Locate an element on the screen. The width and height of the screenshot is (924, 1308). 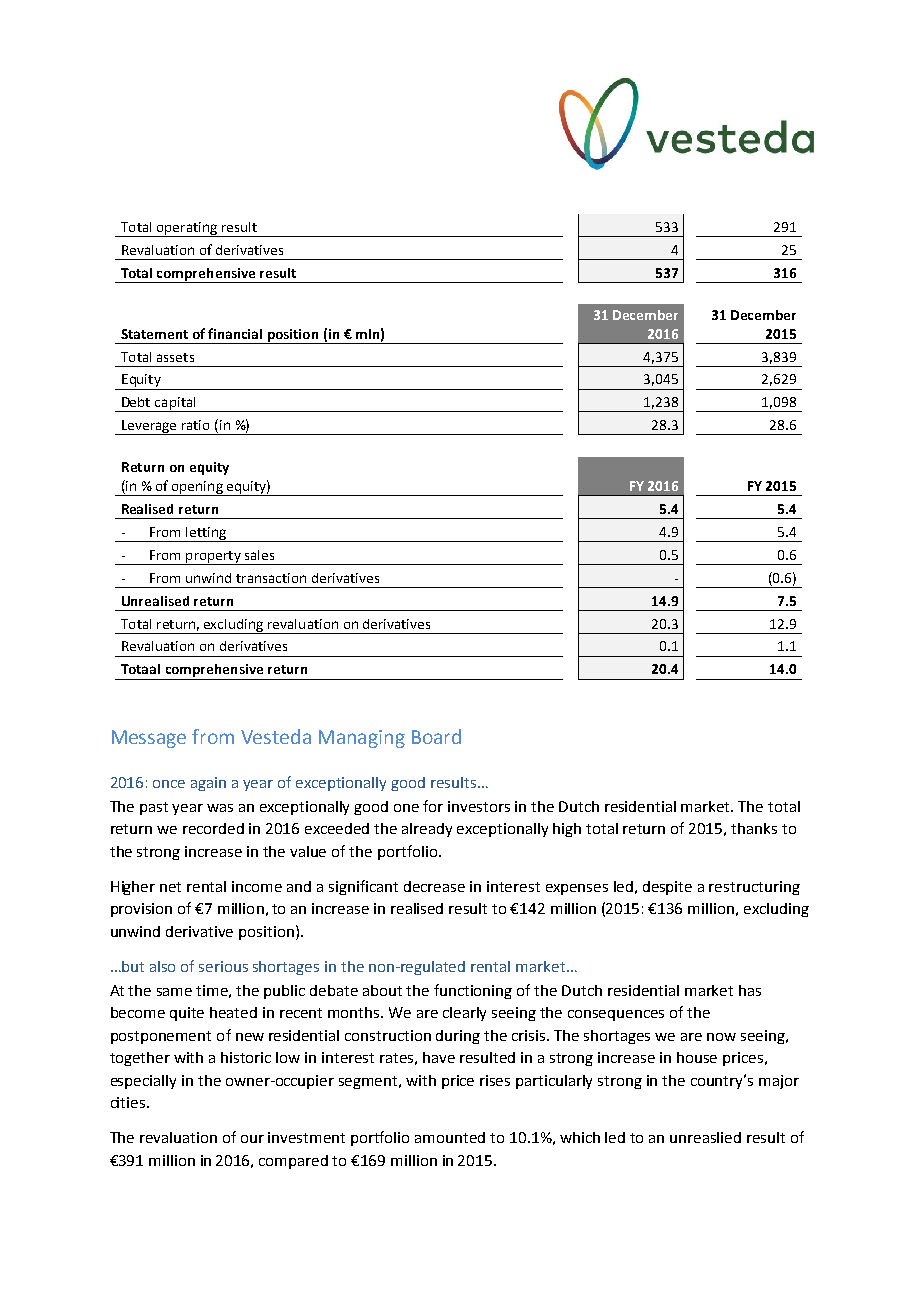
financial is located at coordinates (235, 333).
